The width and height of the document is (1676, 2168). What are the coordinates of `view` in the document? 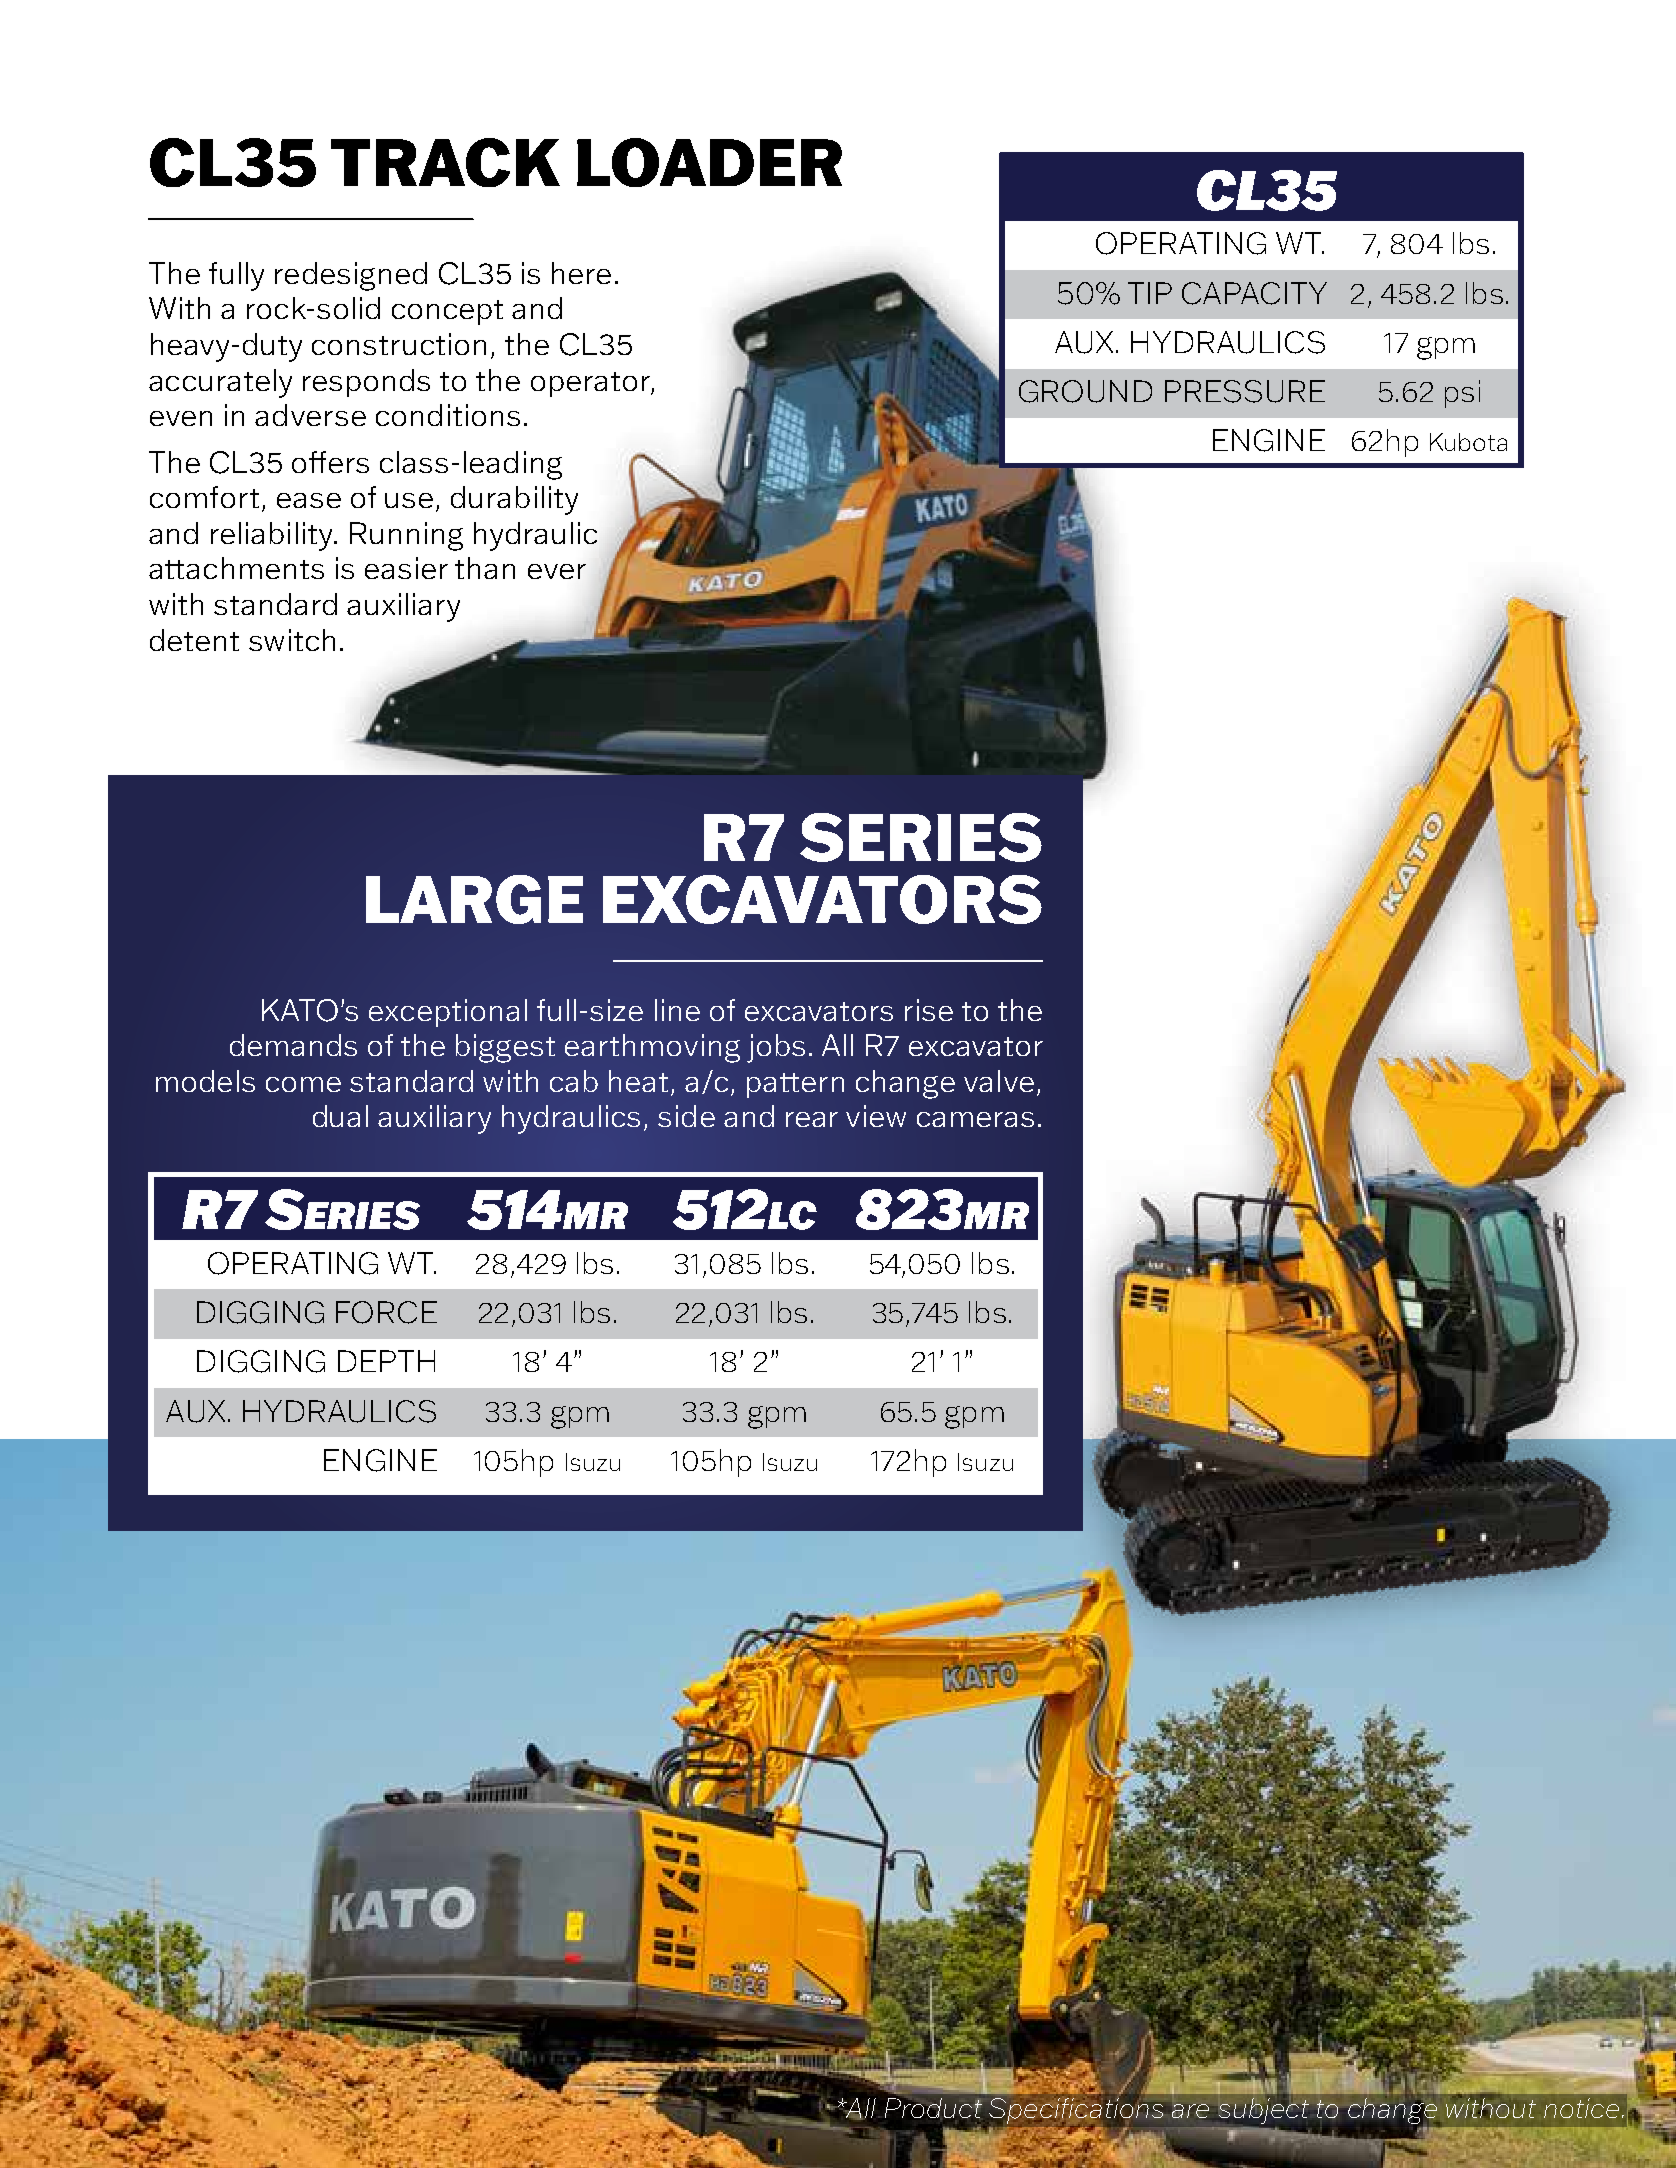 It's located at (876, 1116).
